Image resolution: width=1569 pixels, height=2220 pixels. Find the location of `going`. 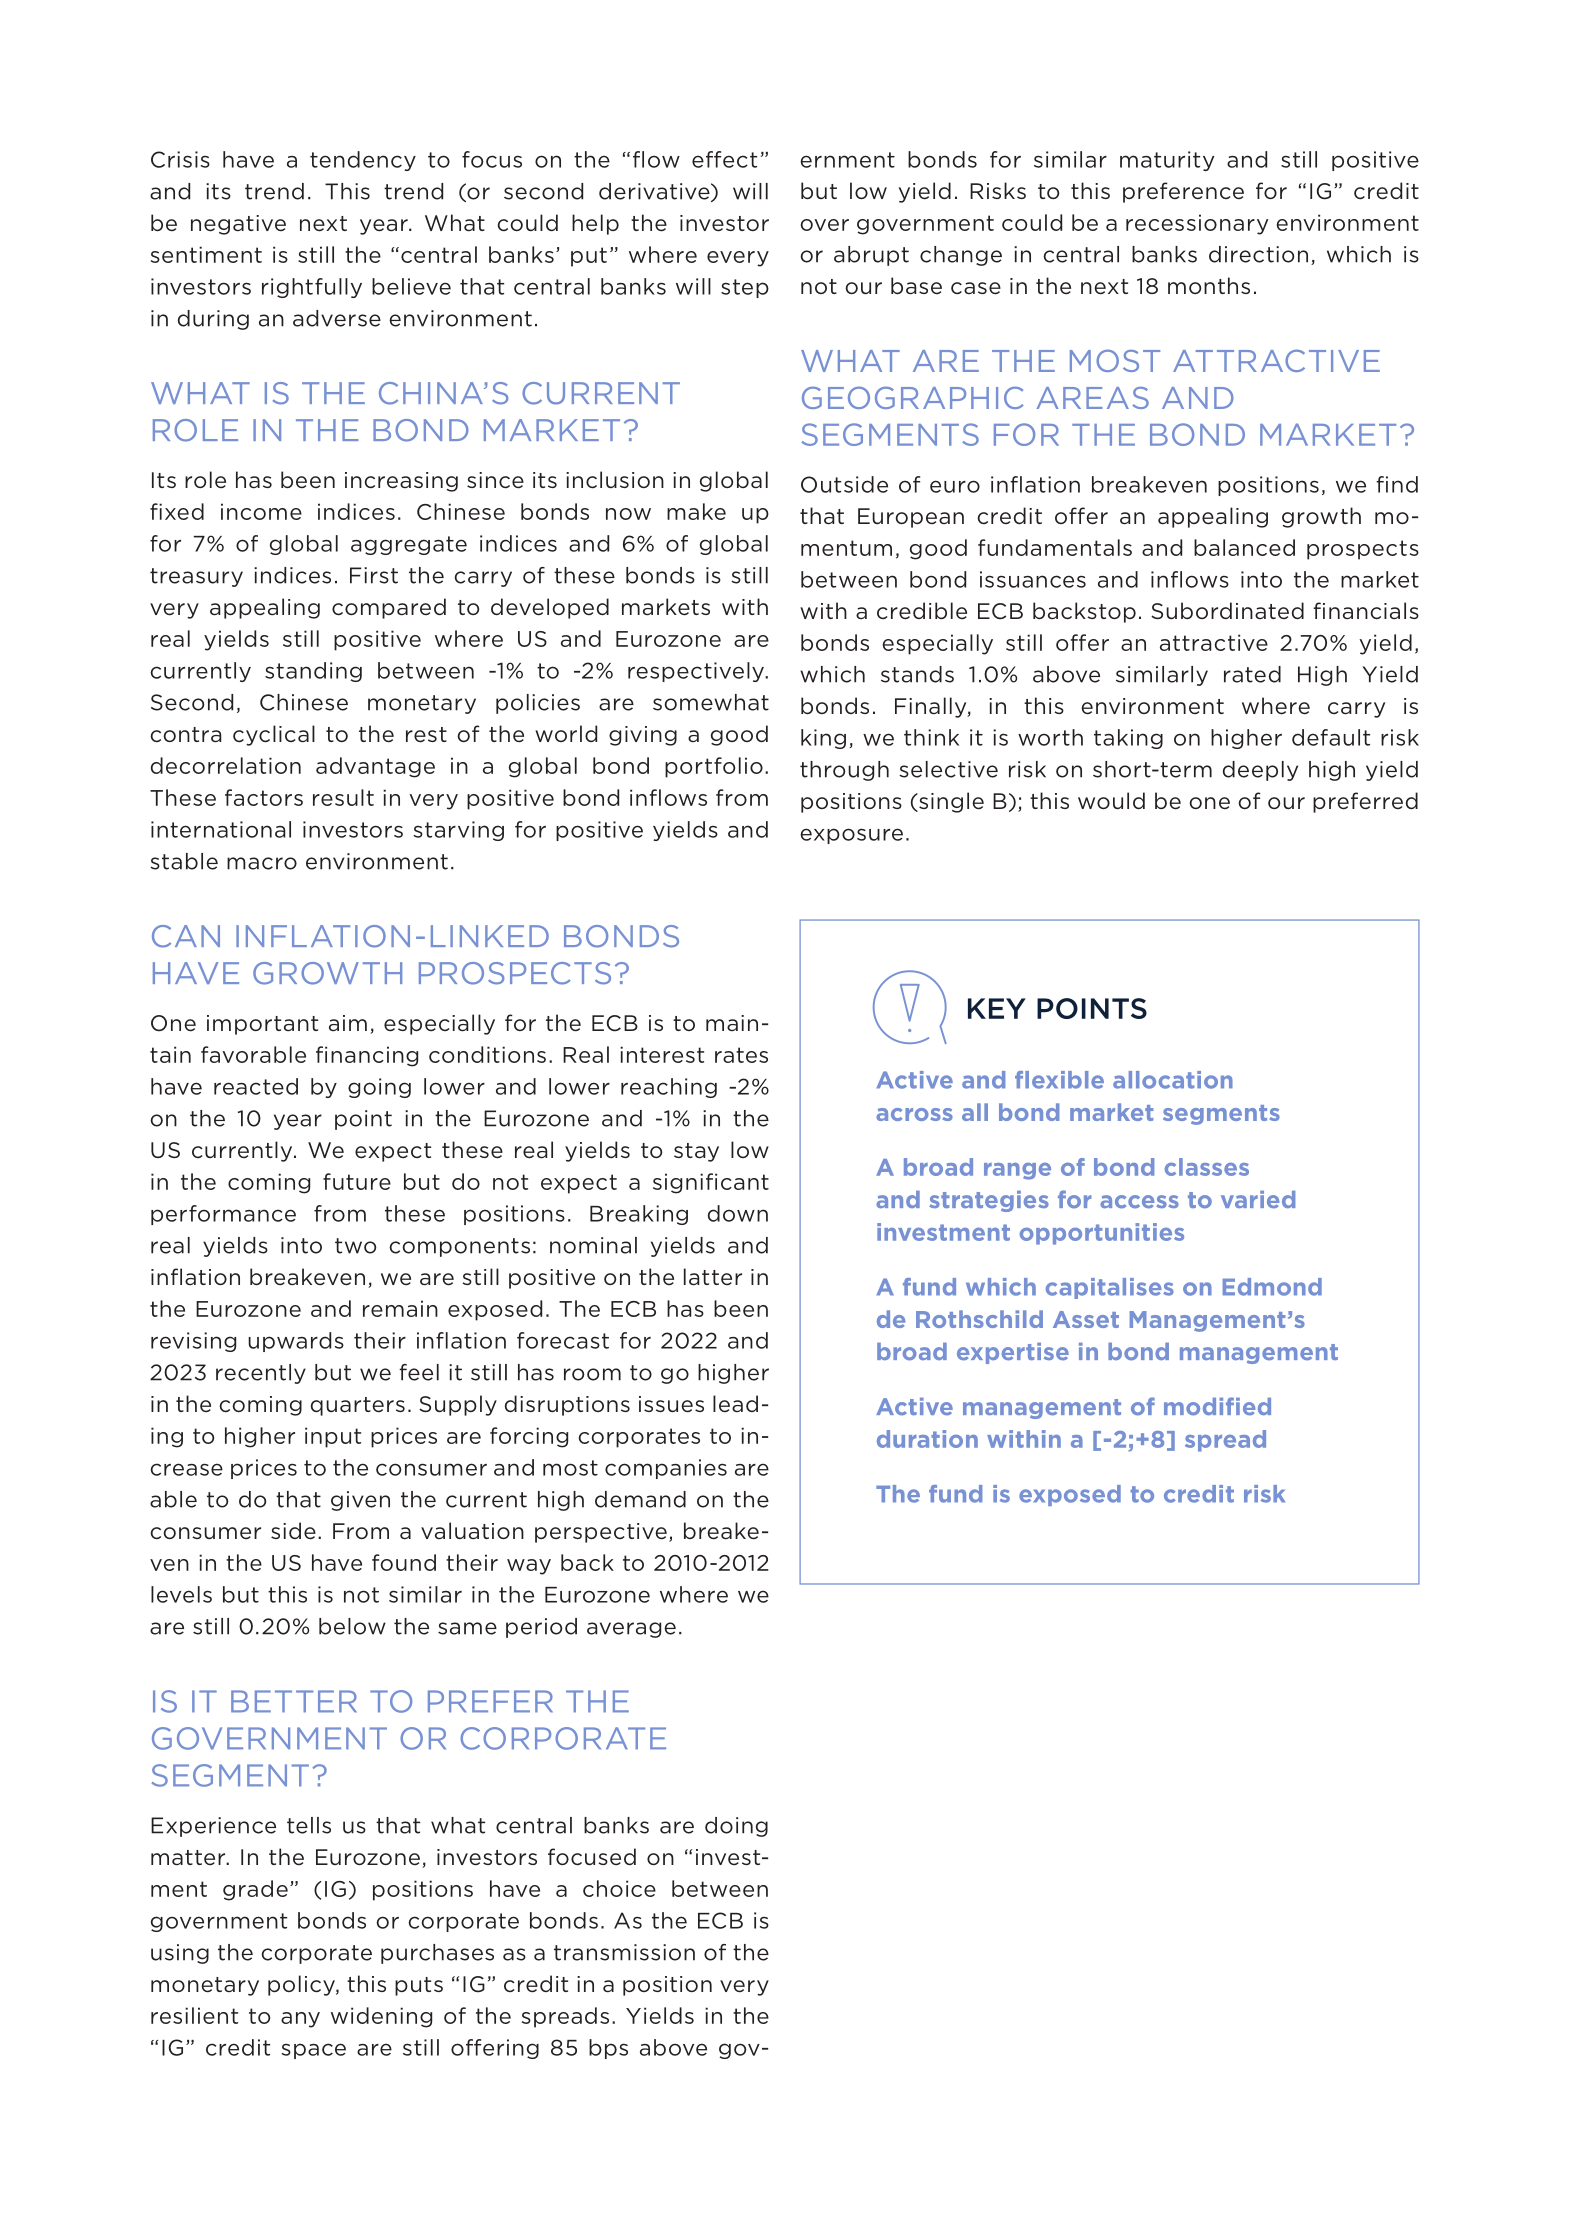

going is located at coordinates (379, 1088).
